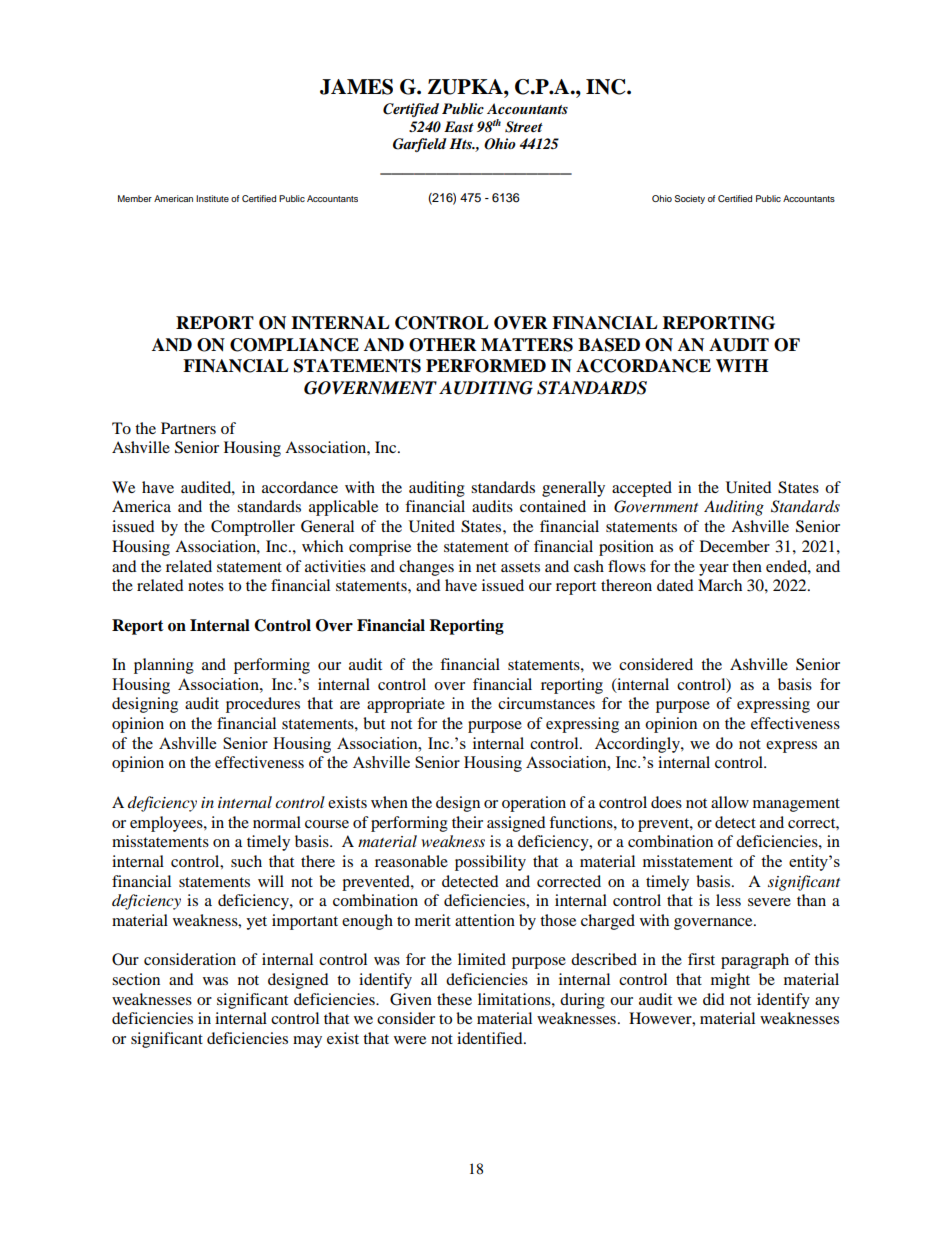 The image size is (952, 1233). I want to click on net, so click(486, 567).
